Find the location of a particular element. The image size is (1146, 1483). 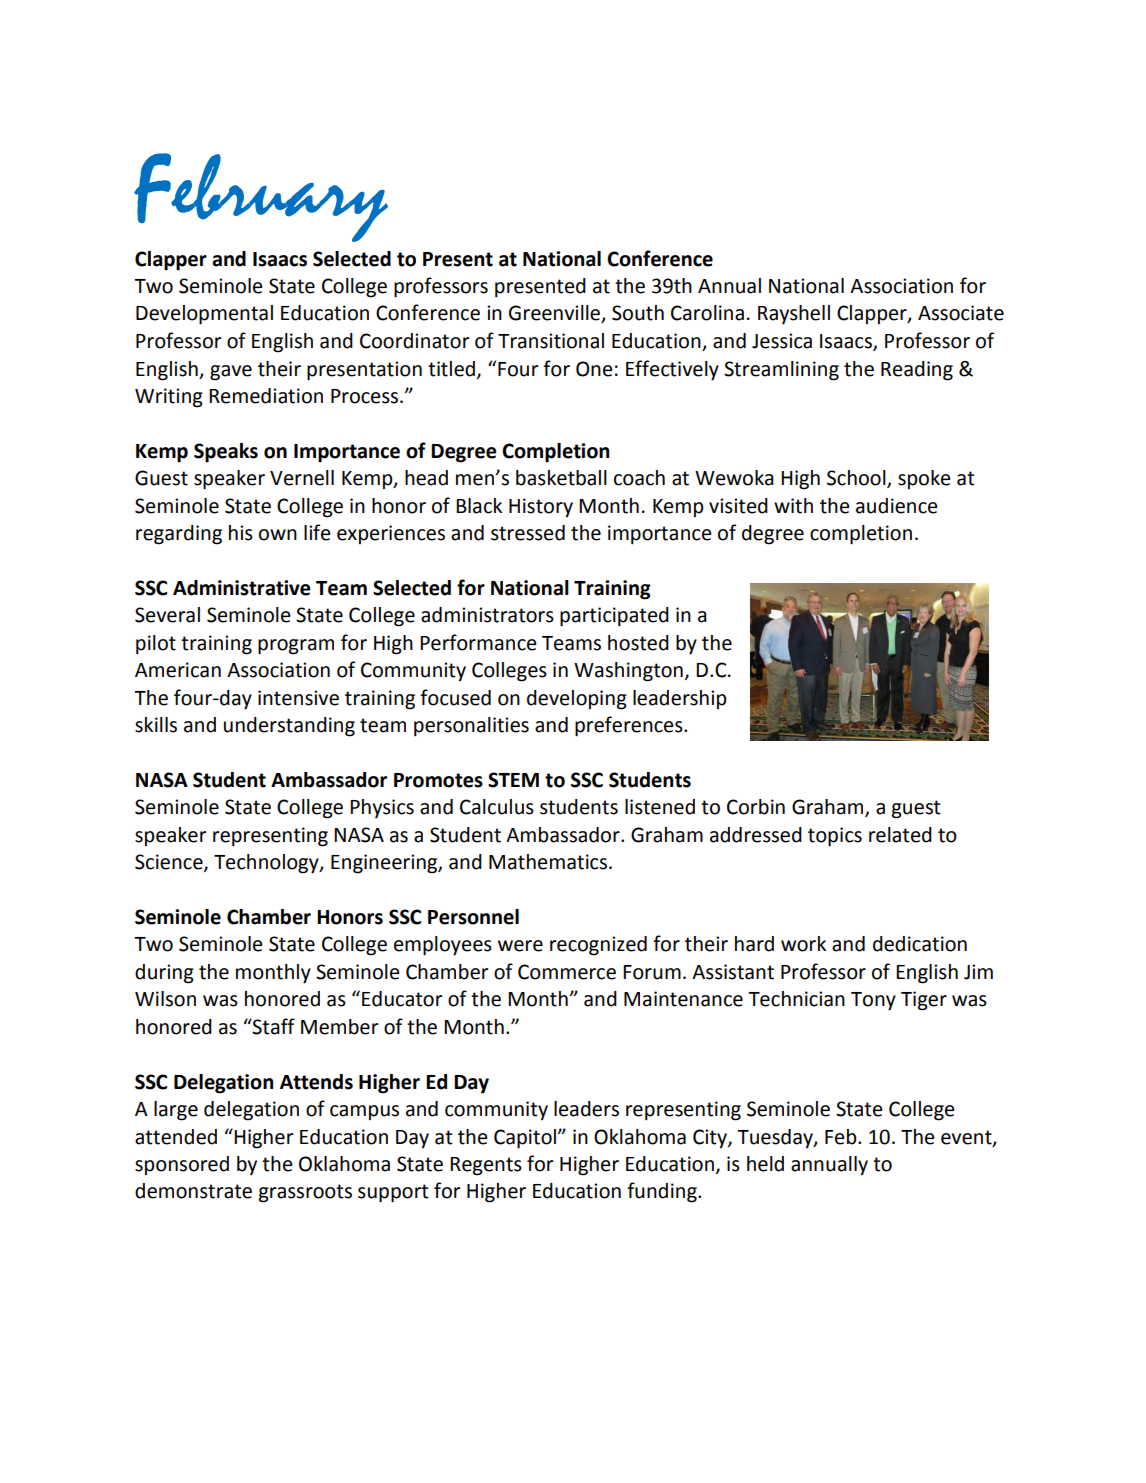

February is located at coordinates (261, 197).
